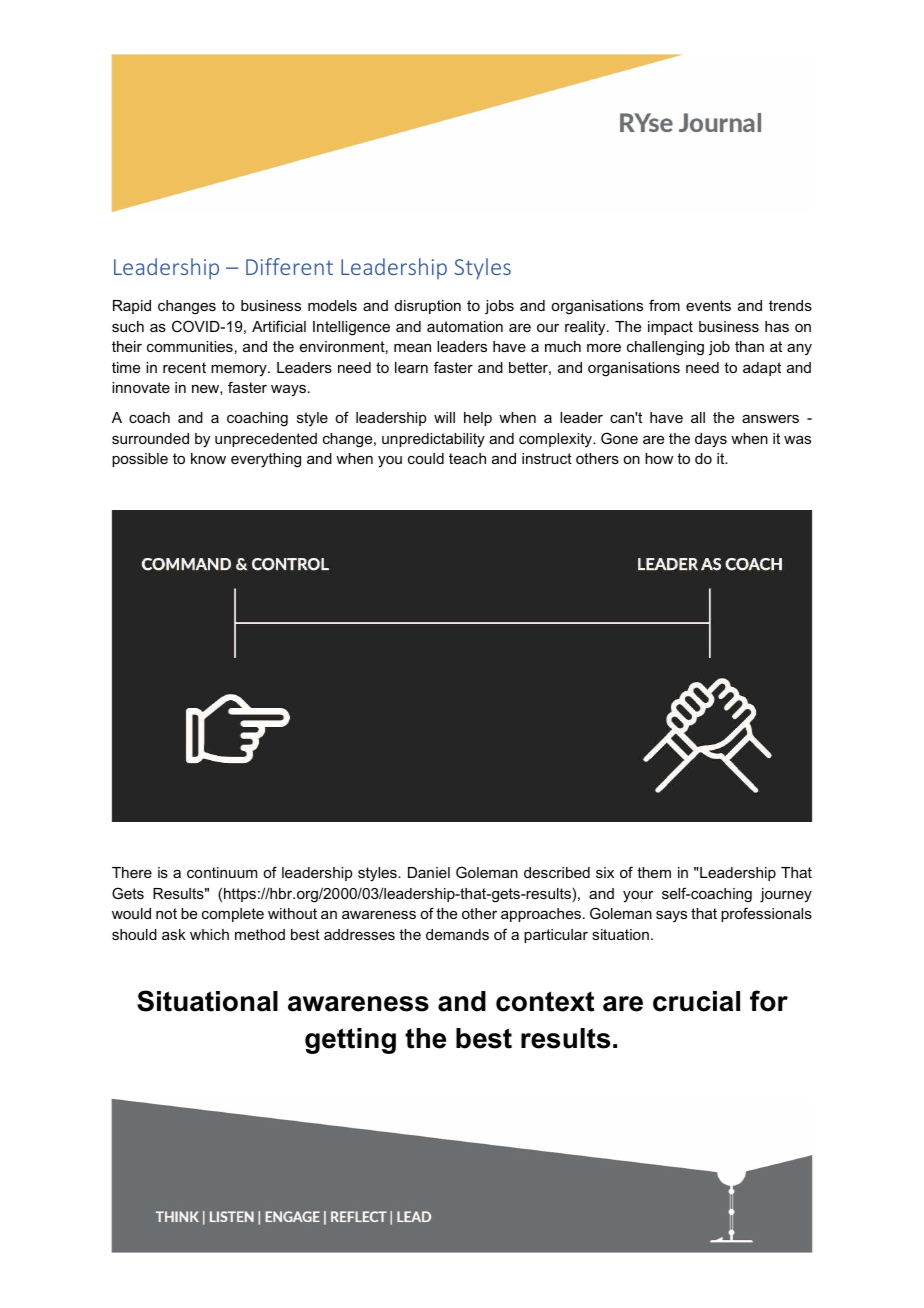 This screenshot has width=924, height=1308. Describe the element at coordinates (428, 307) in the screenshot. I see `disruption` at that location.
